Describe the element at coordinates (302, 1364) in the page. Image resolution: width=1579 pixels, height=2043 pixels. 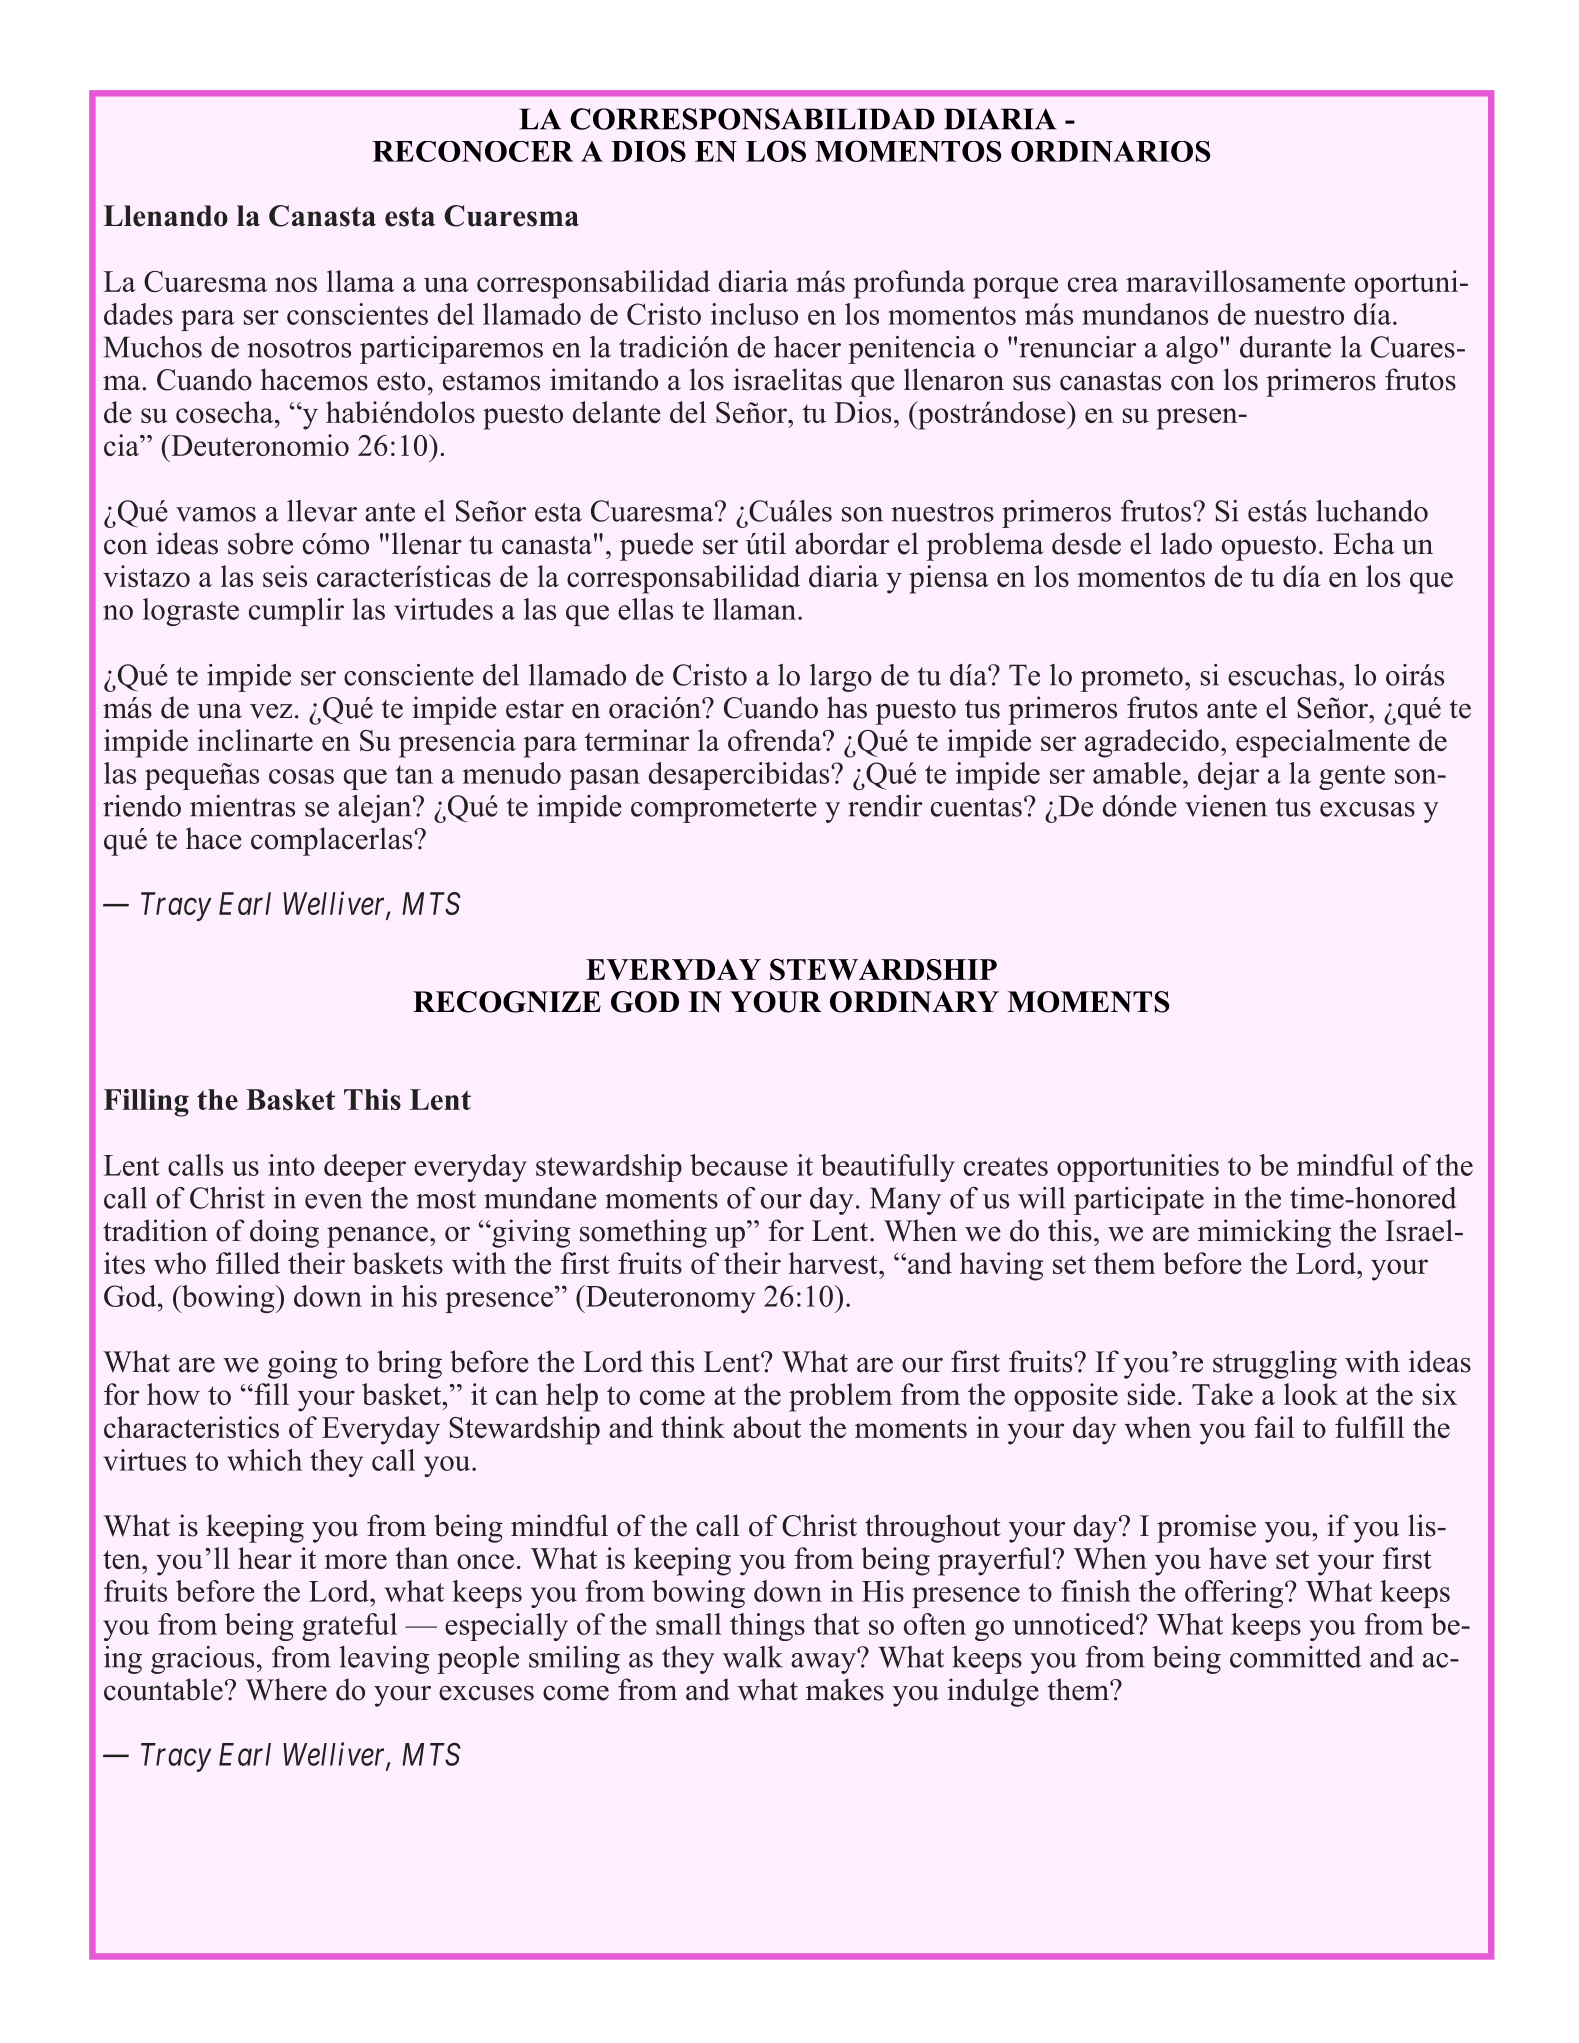
I see `going` at that location.
